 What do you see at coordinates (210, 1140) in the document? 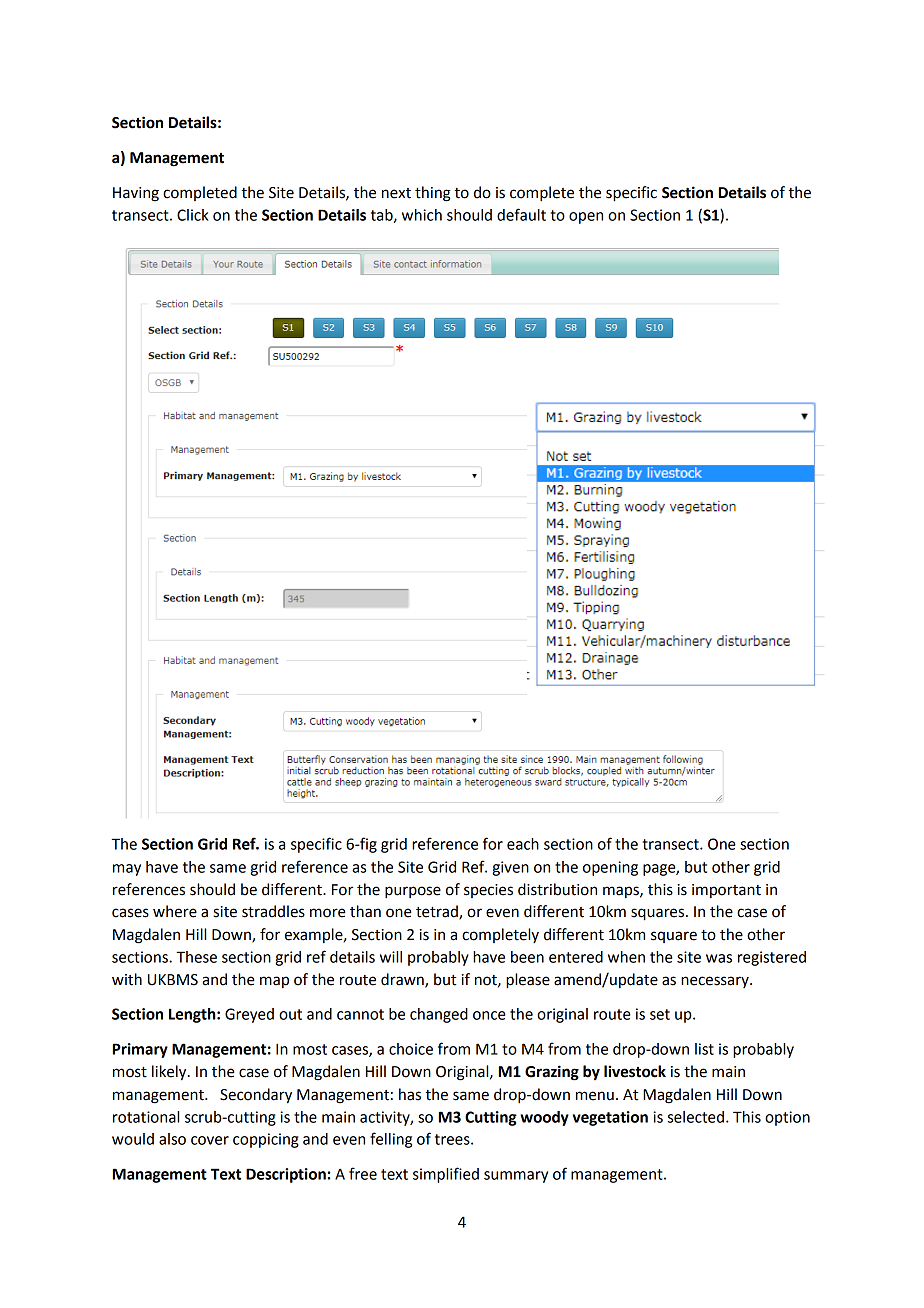
I see `cover` at bounding box center [210, 1140].
